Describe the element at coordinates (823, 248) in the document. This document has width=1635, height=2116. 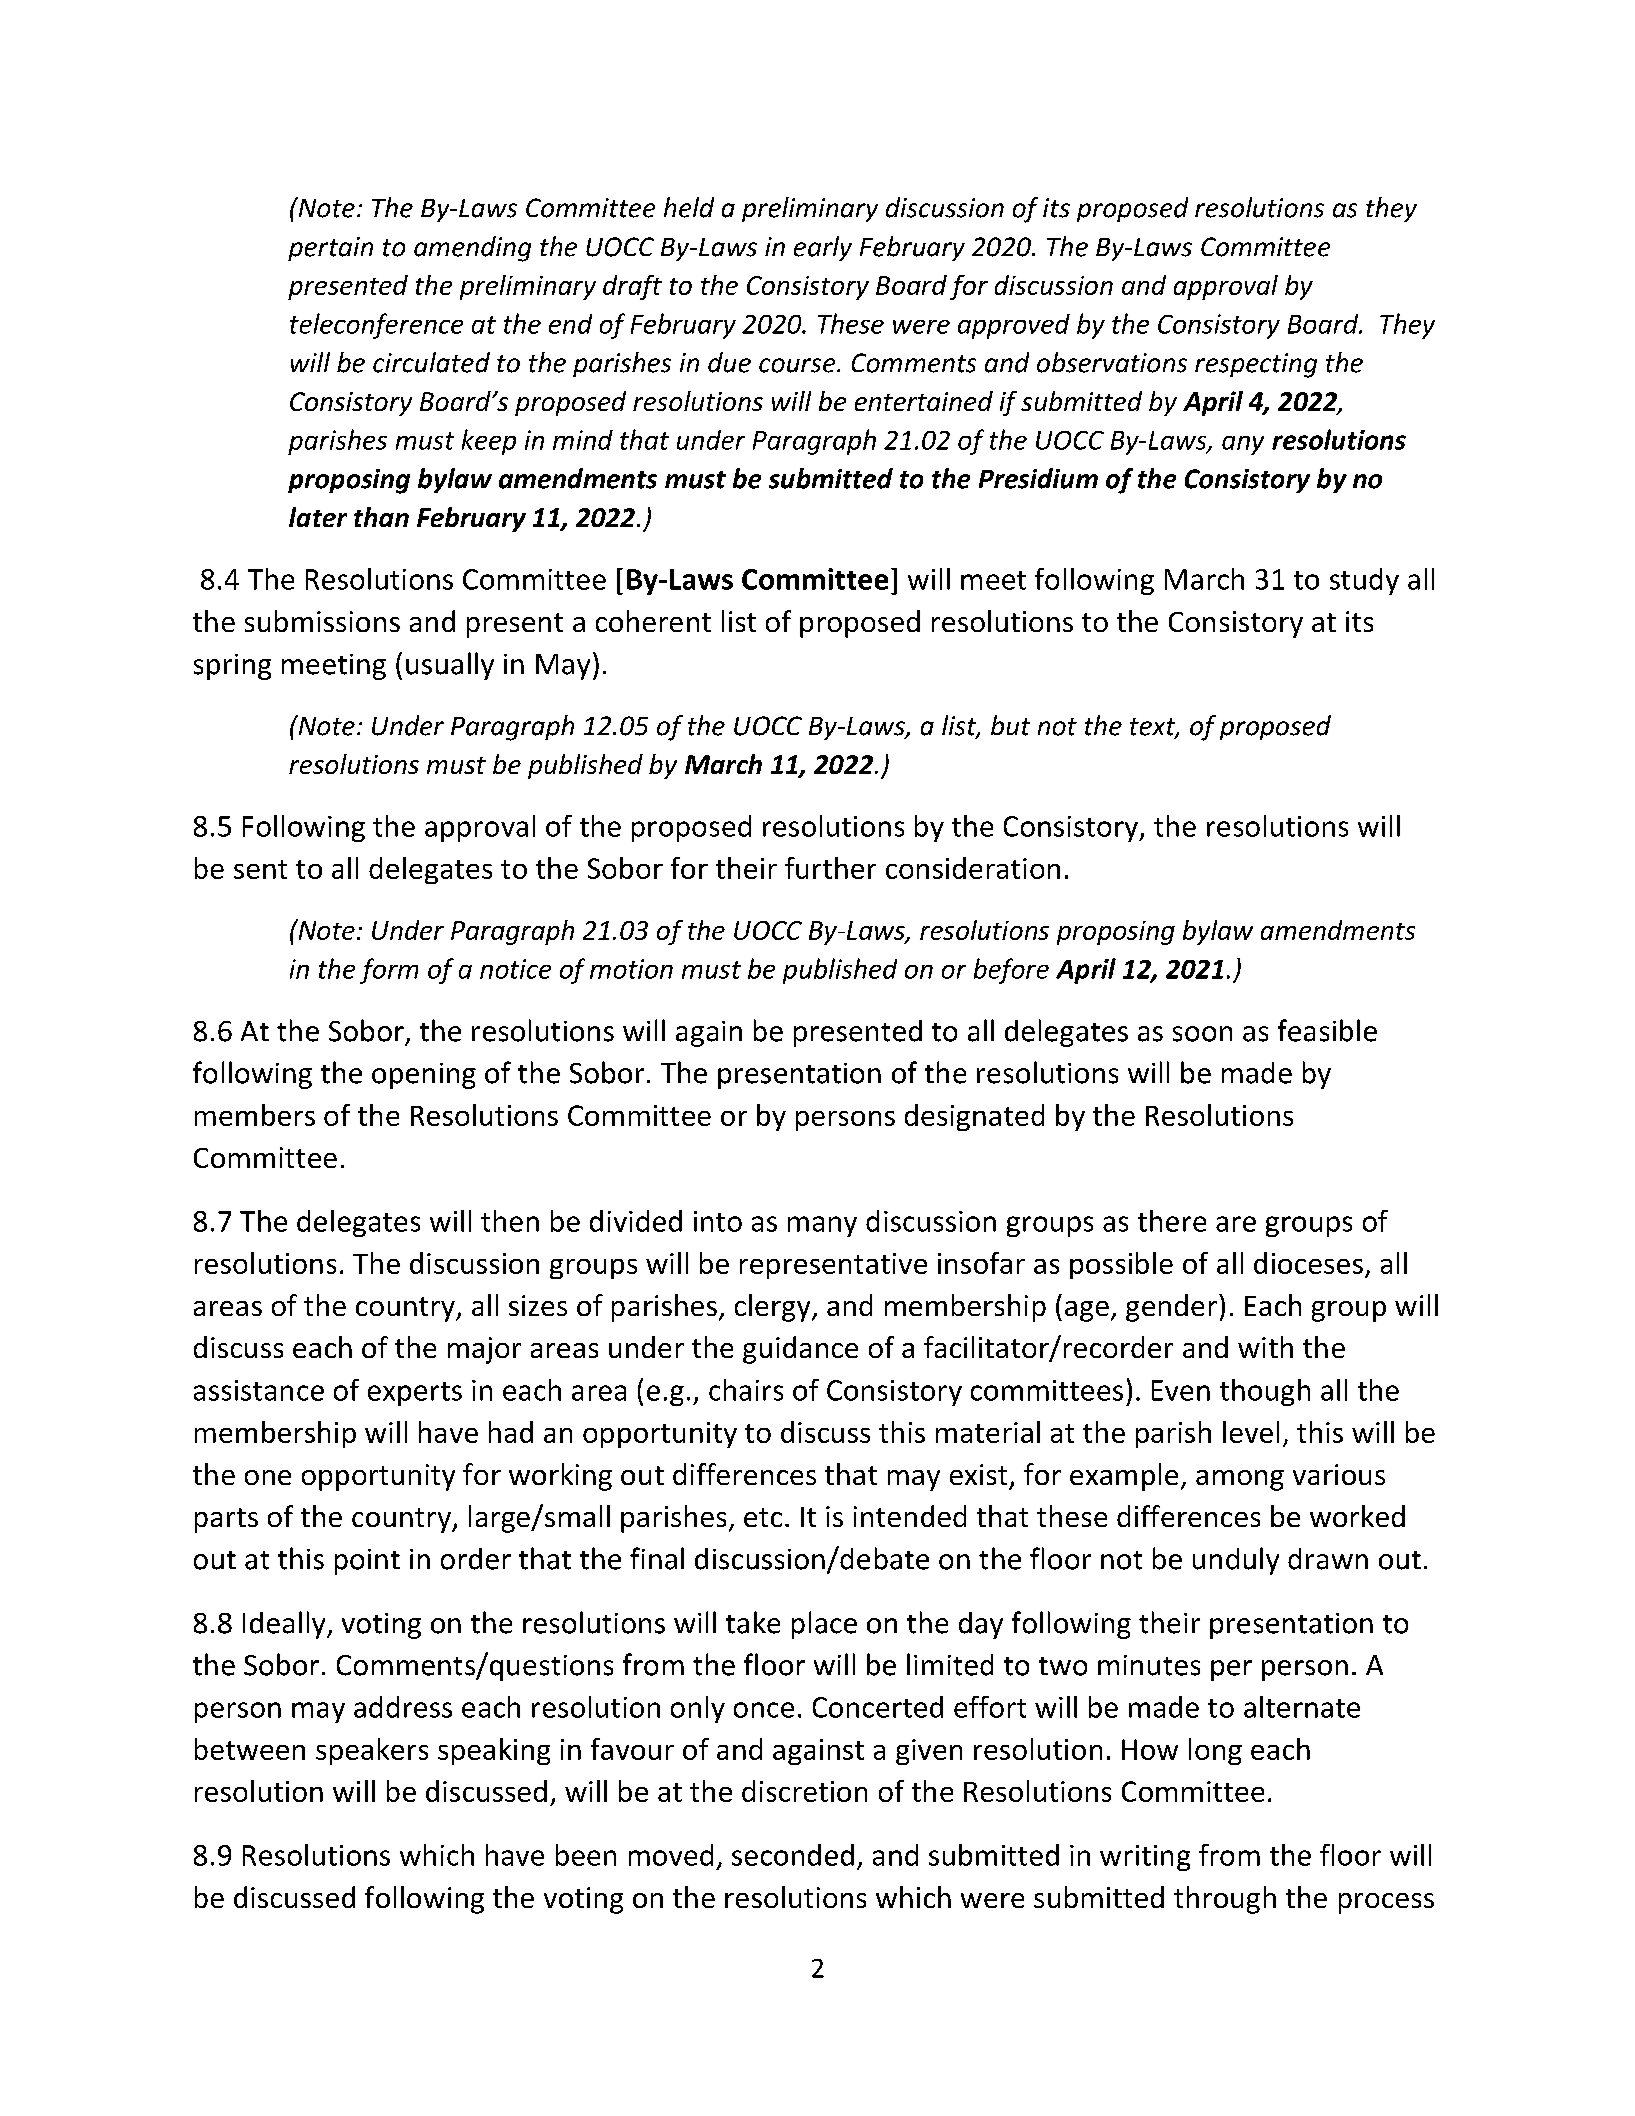
I see `early` at that location.
